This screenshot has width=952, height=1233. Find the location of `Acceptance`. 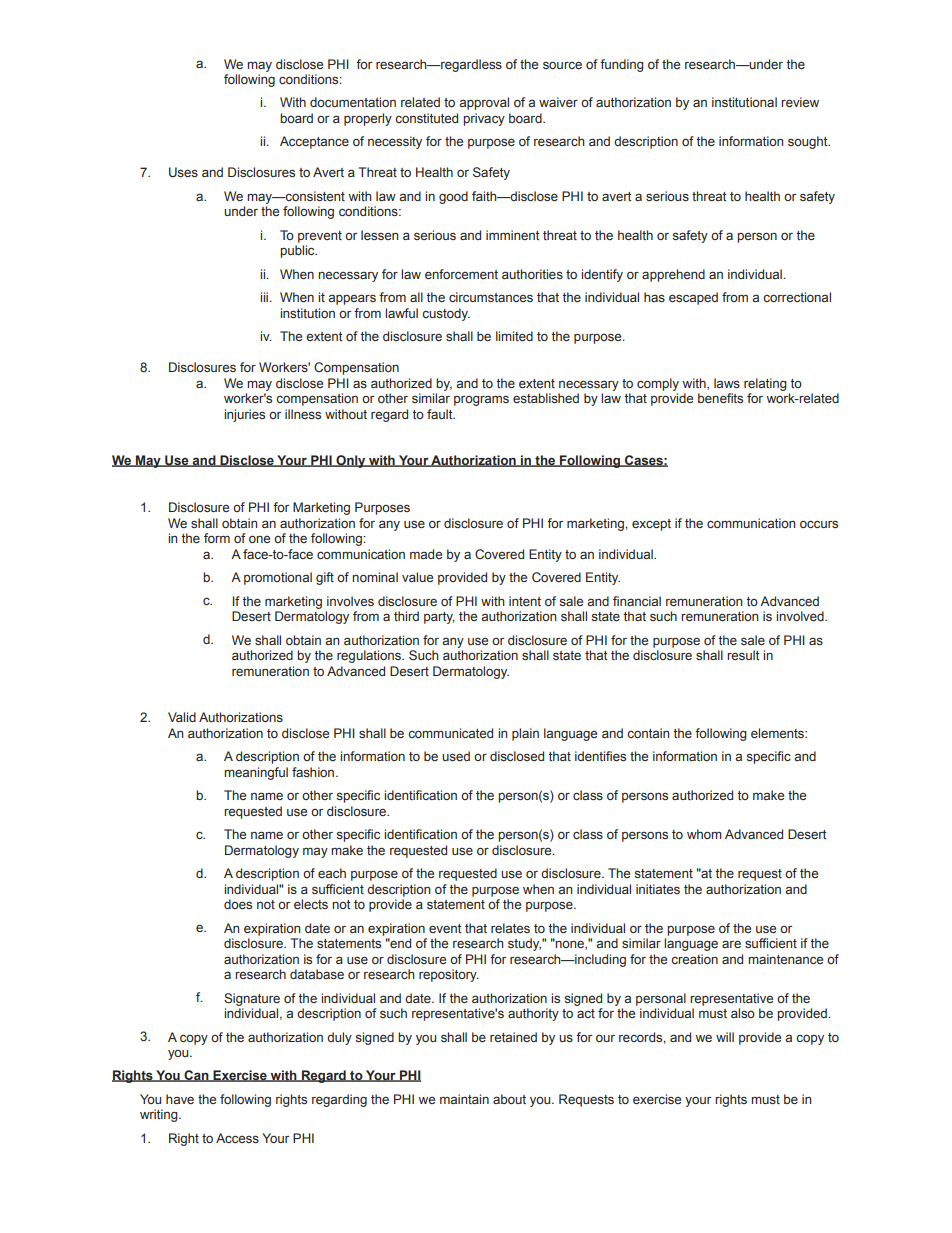

Acceptance is located at coordinates (314, 142).
